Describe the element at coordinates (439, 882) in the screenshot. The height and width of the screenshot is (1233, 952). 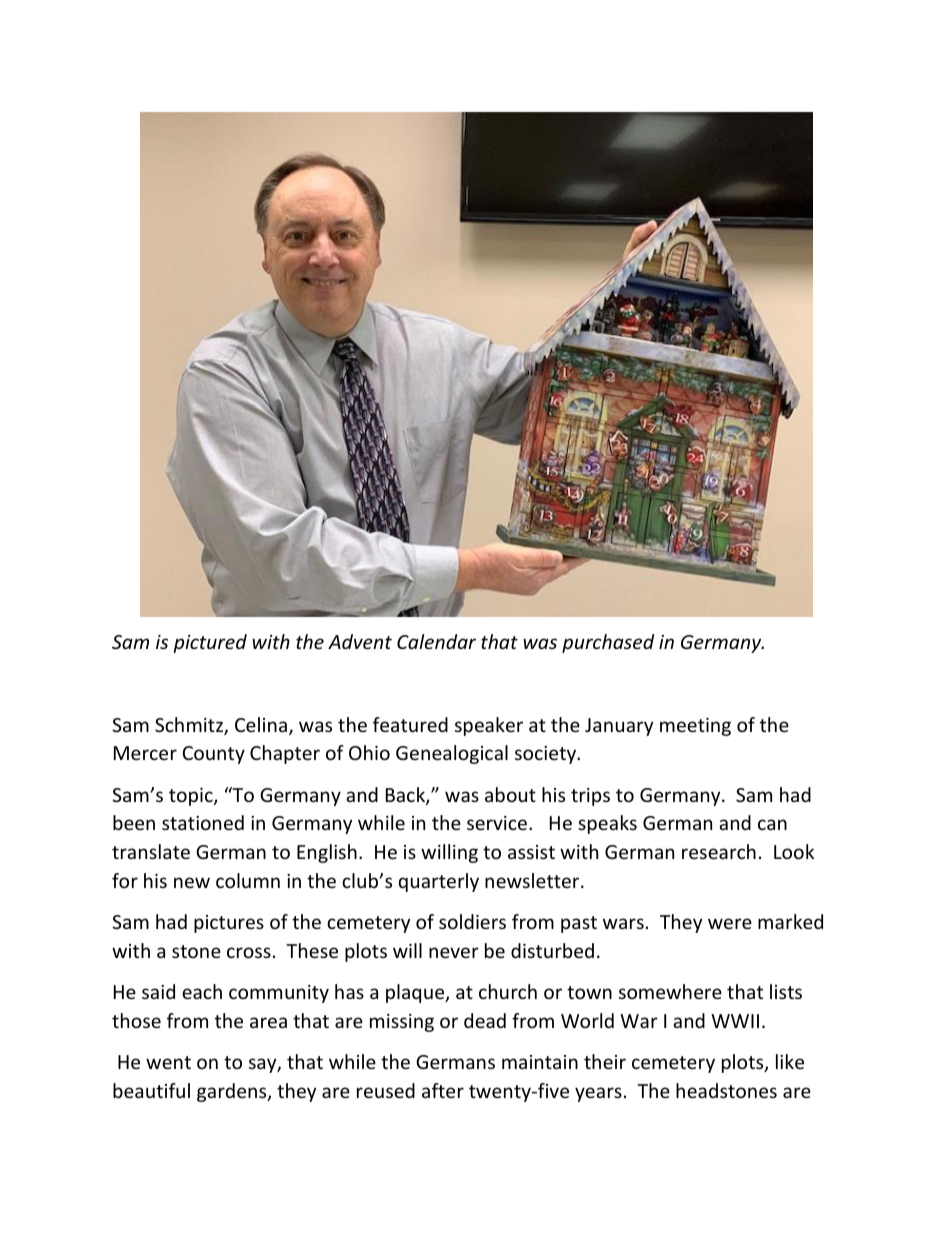
I see `quarterly` at that location.
